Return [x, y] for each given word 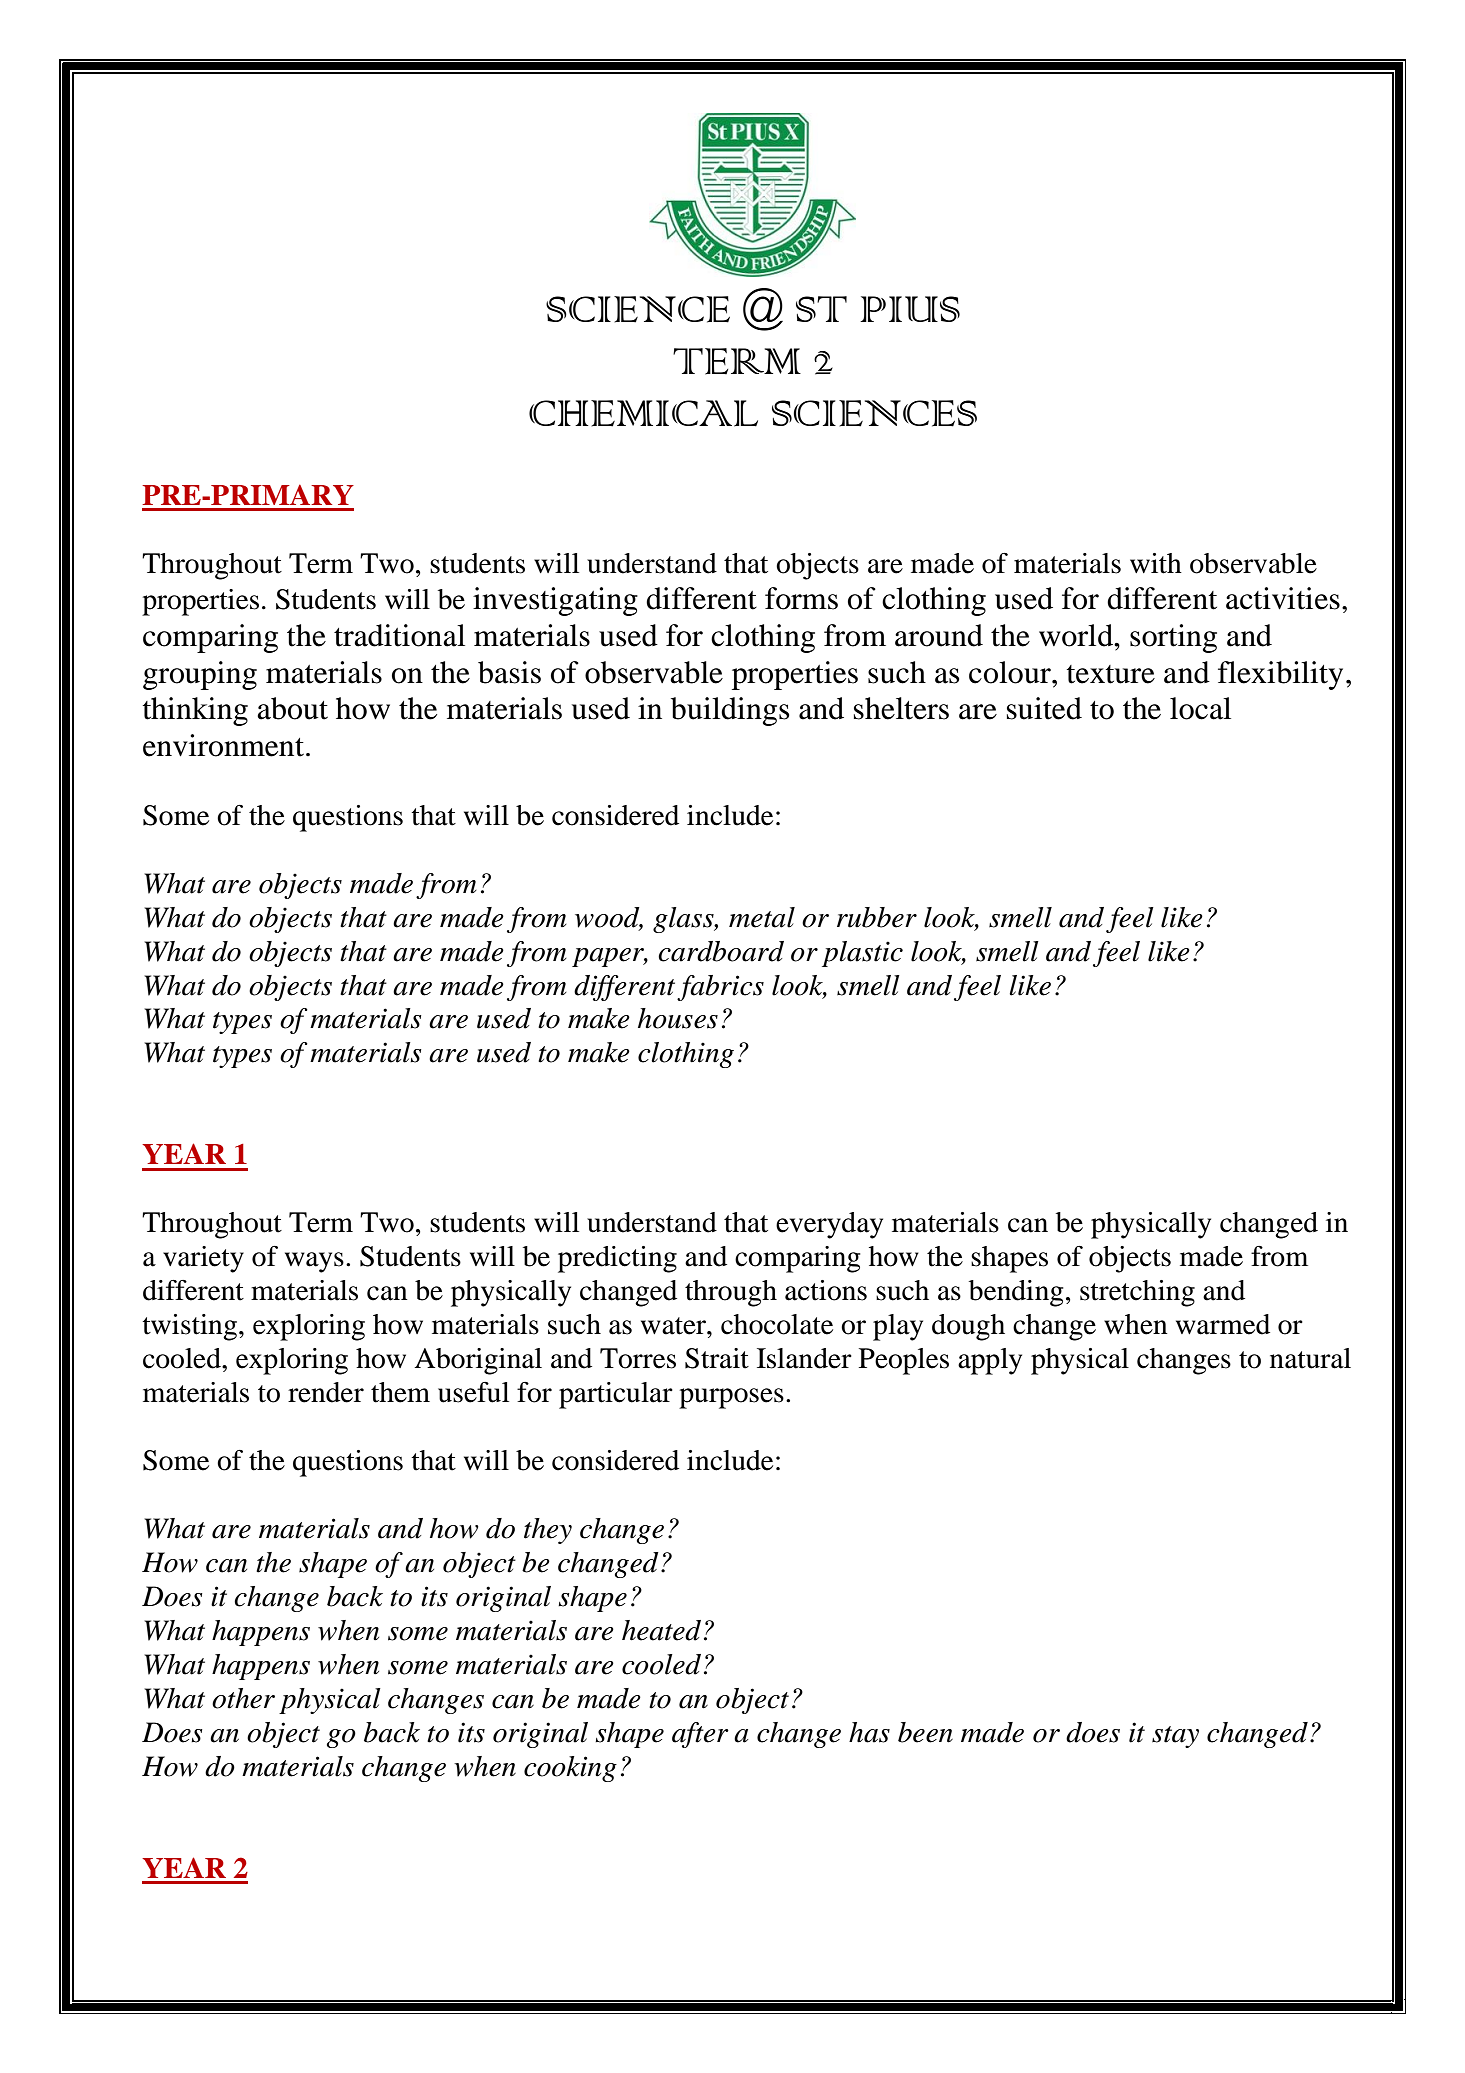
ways [314, 1262]
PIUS [910, 309]
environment [225, 745]
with [1156, 563]
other [243, 1698]
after [700, 1735]
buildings [730, 711]
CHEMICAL [643, 413]
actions [826, 1290]
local [1200, 708]
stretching [1137, 1293]
